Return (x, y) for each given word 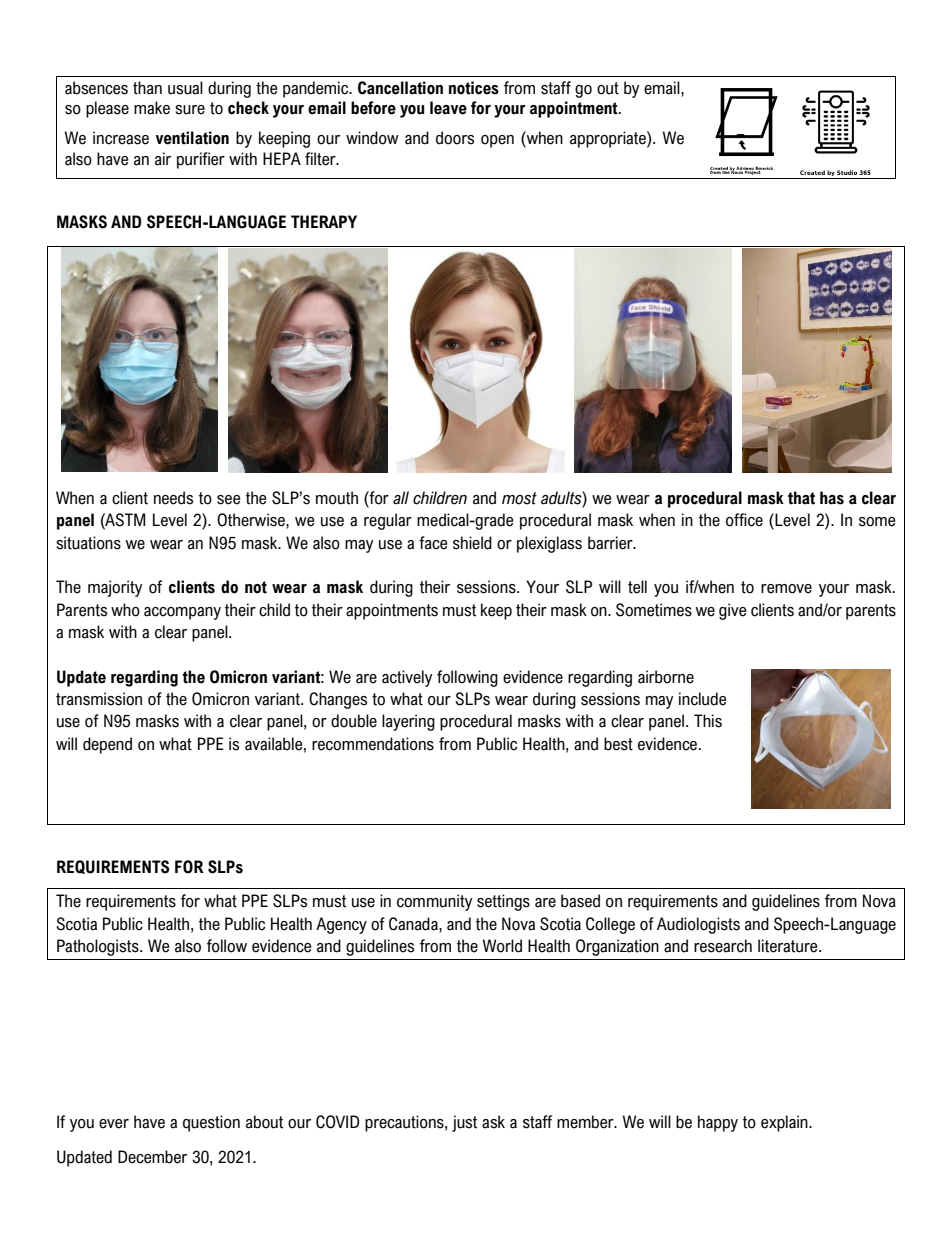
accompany (182, 613)
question (211, 1123)
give (732, 611)
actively (407, 678)
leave (448, 108)
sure (190, 110)
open (497, 141)
